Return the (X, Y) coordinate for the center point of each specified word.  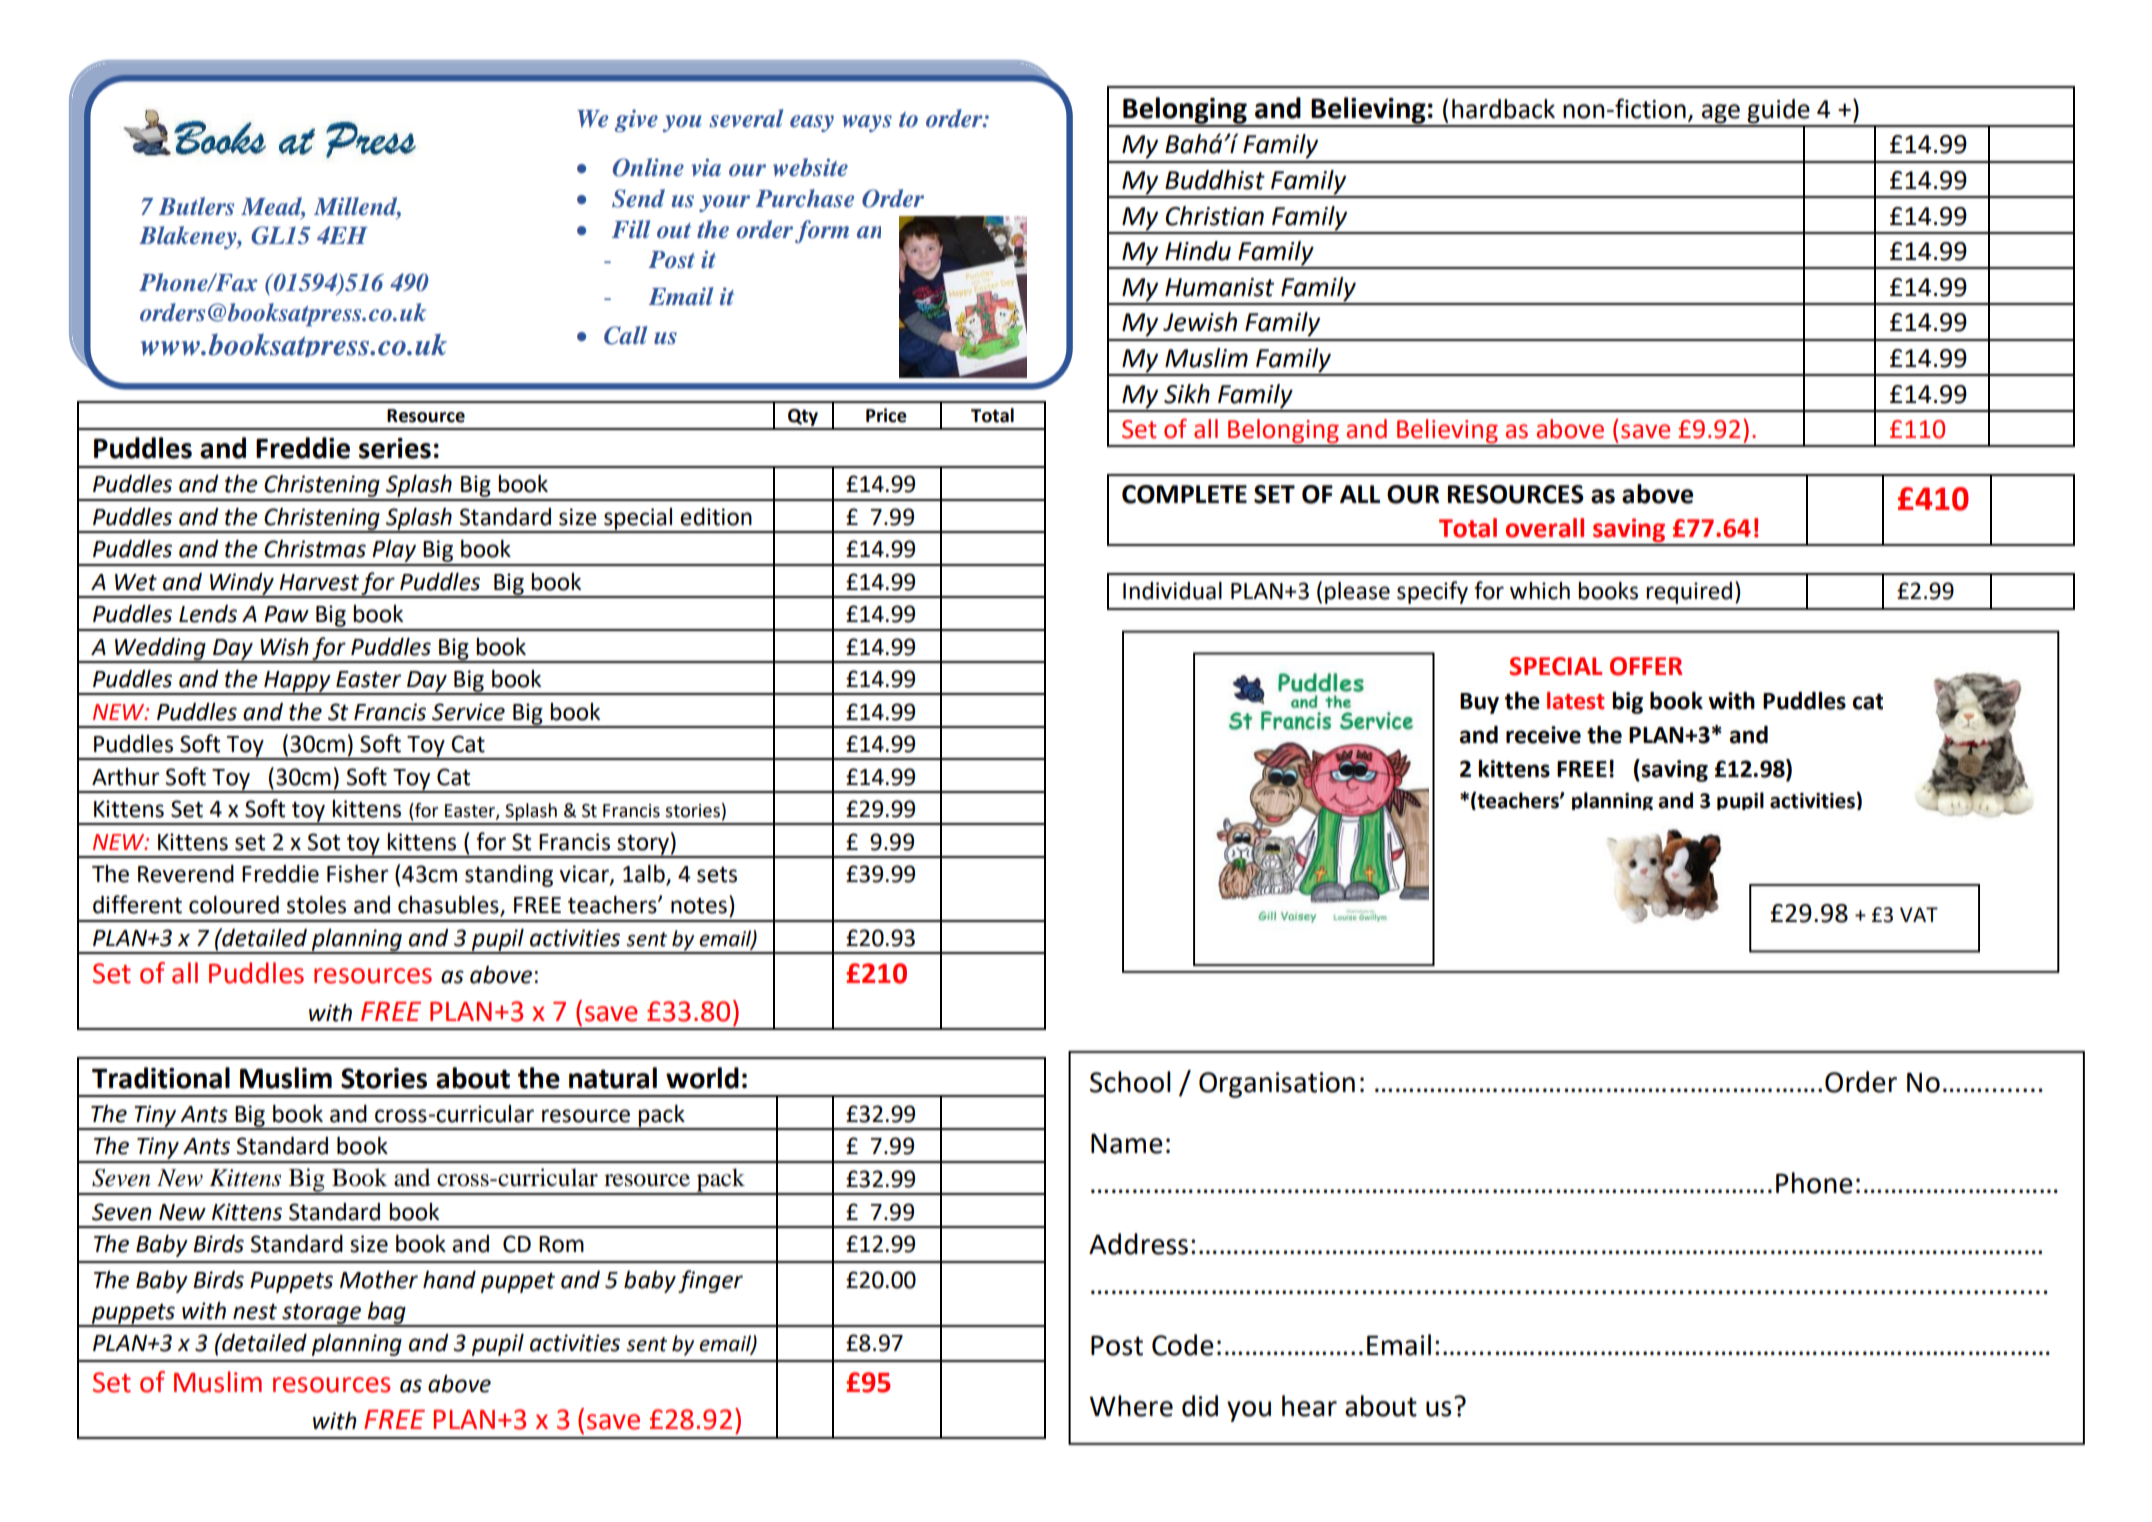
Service (468, 712)
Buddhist (1215, 180)
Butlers (196, 206)
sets (717, 875)
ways (867, 123)
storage (321, 1315)
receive (1543, 735)
